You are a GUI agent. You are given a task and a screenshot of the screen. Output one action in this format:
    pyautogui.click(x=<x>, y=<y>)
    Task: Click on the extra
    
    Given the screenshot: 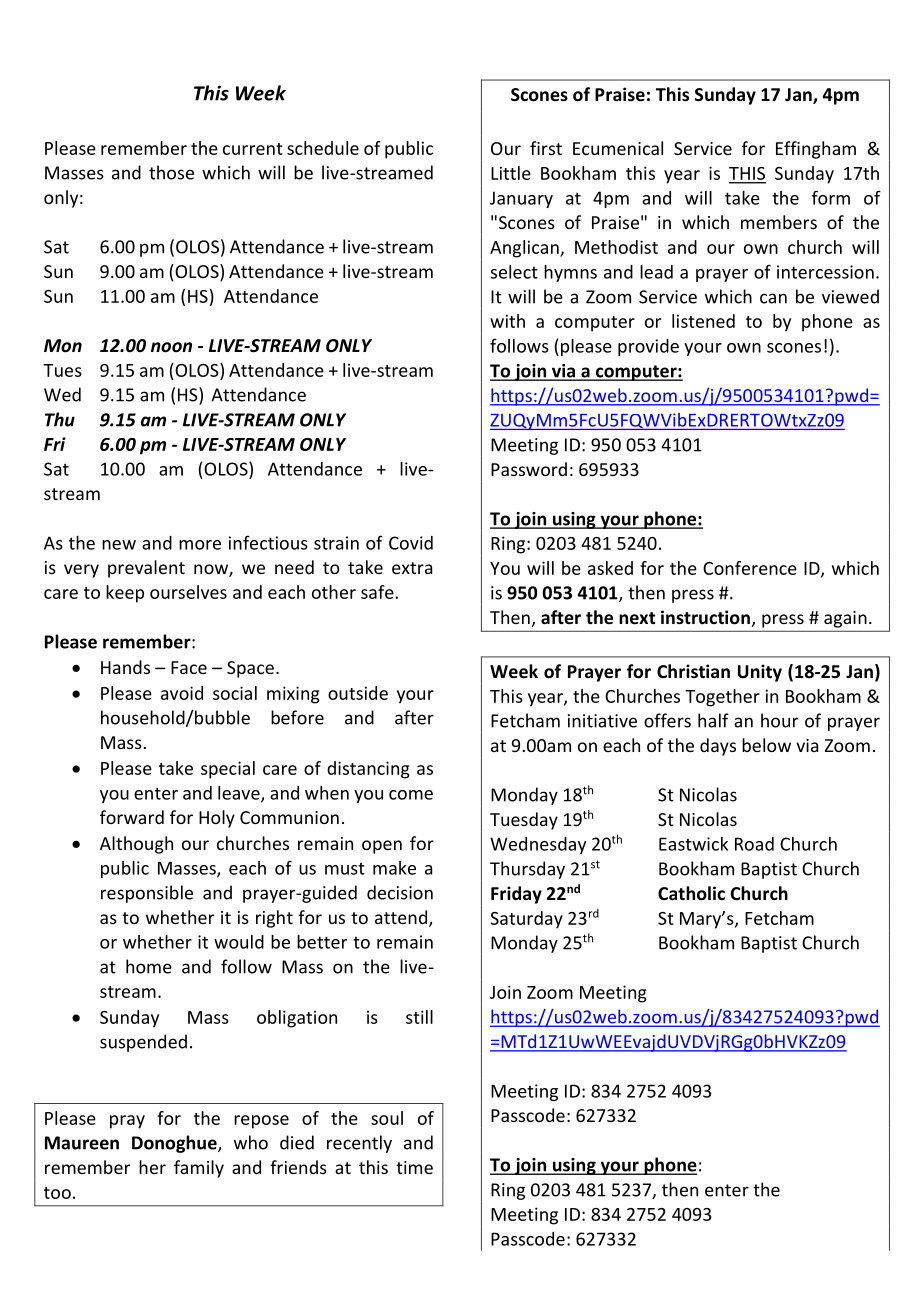 What is the action you would take?
    pyautogui.click(x=412, y=568)
